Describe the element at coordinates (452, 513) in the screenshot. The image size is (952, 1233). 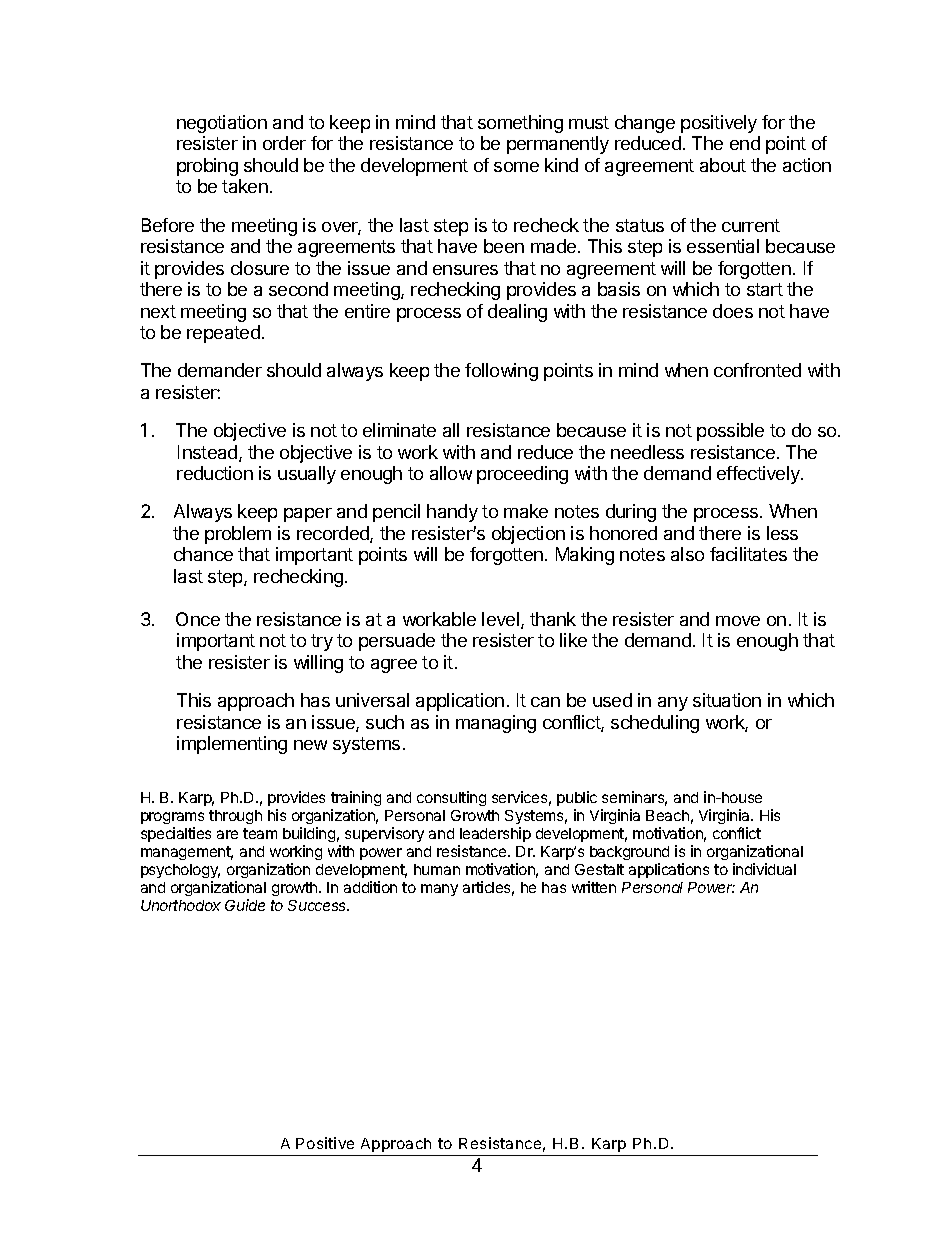
I see `handy` at that location.
